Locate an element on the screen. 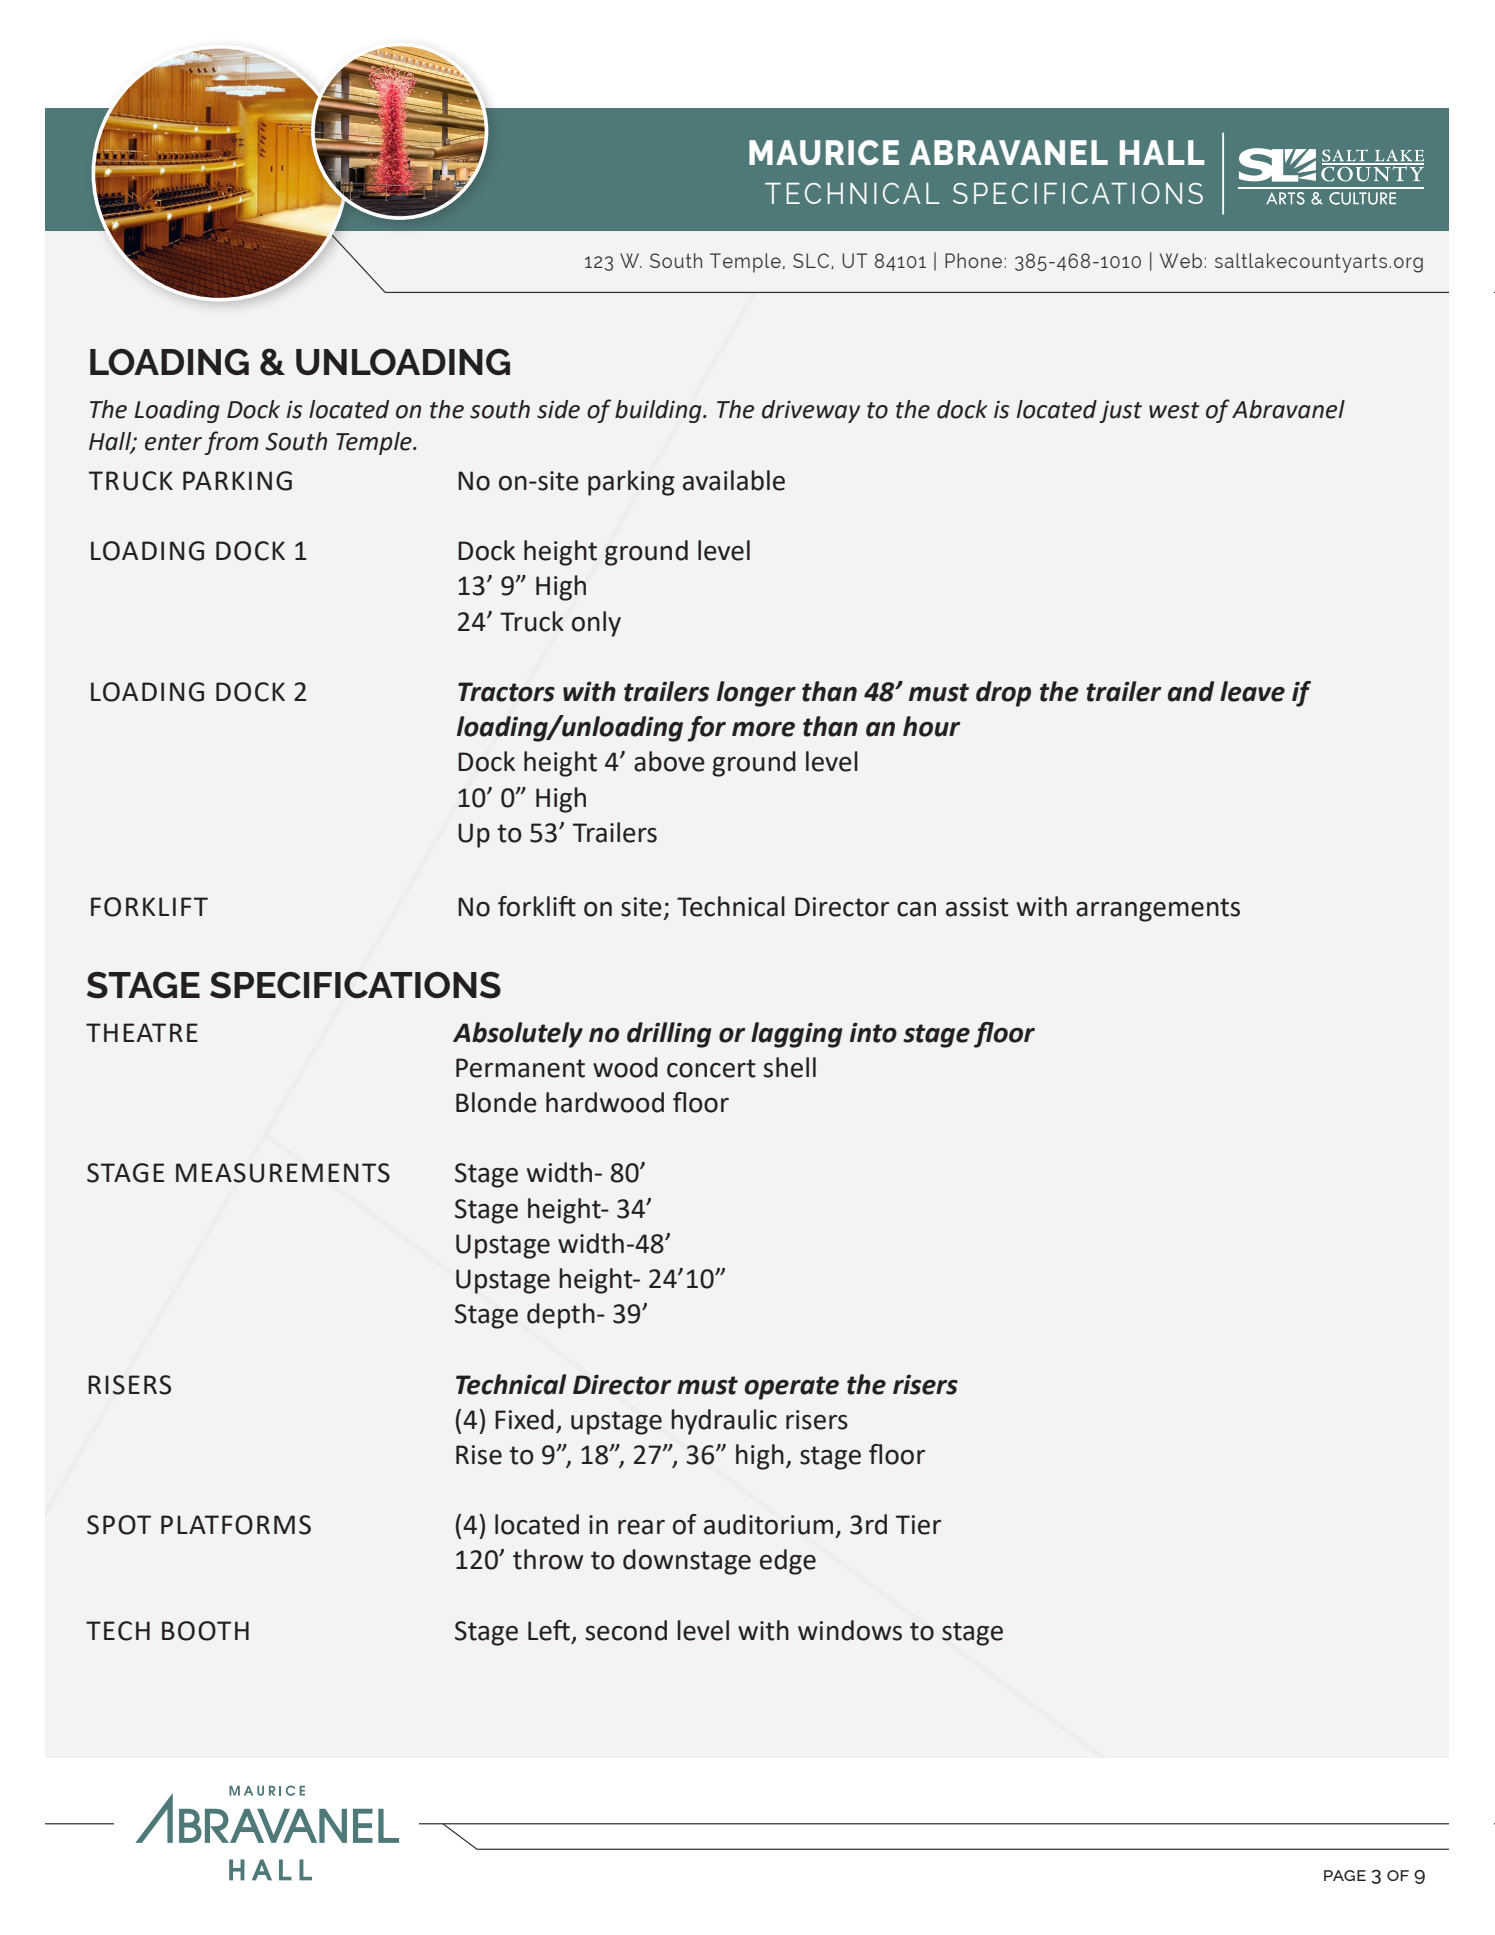  Web is located at coordinates (1181, 260).
